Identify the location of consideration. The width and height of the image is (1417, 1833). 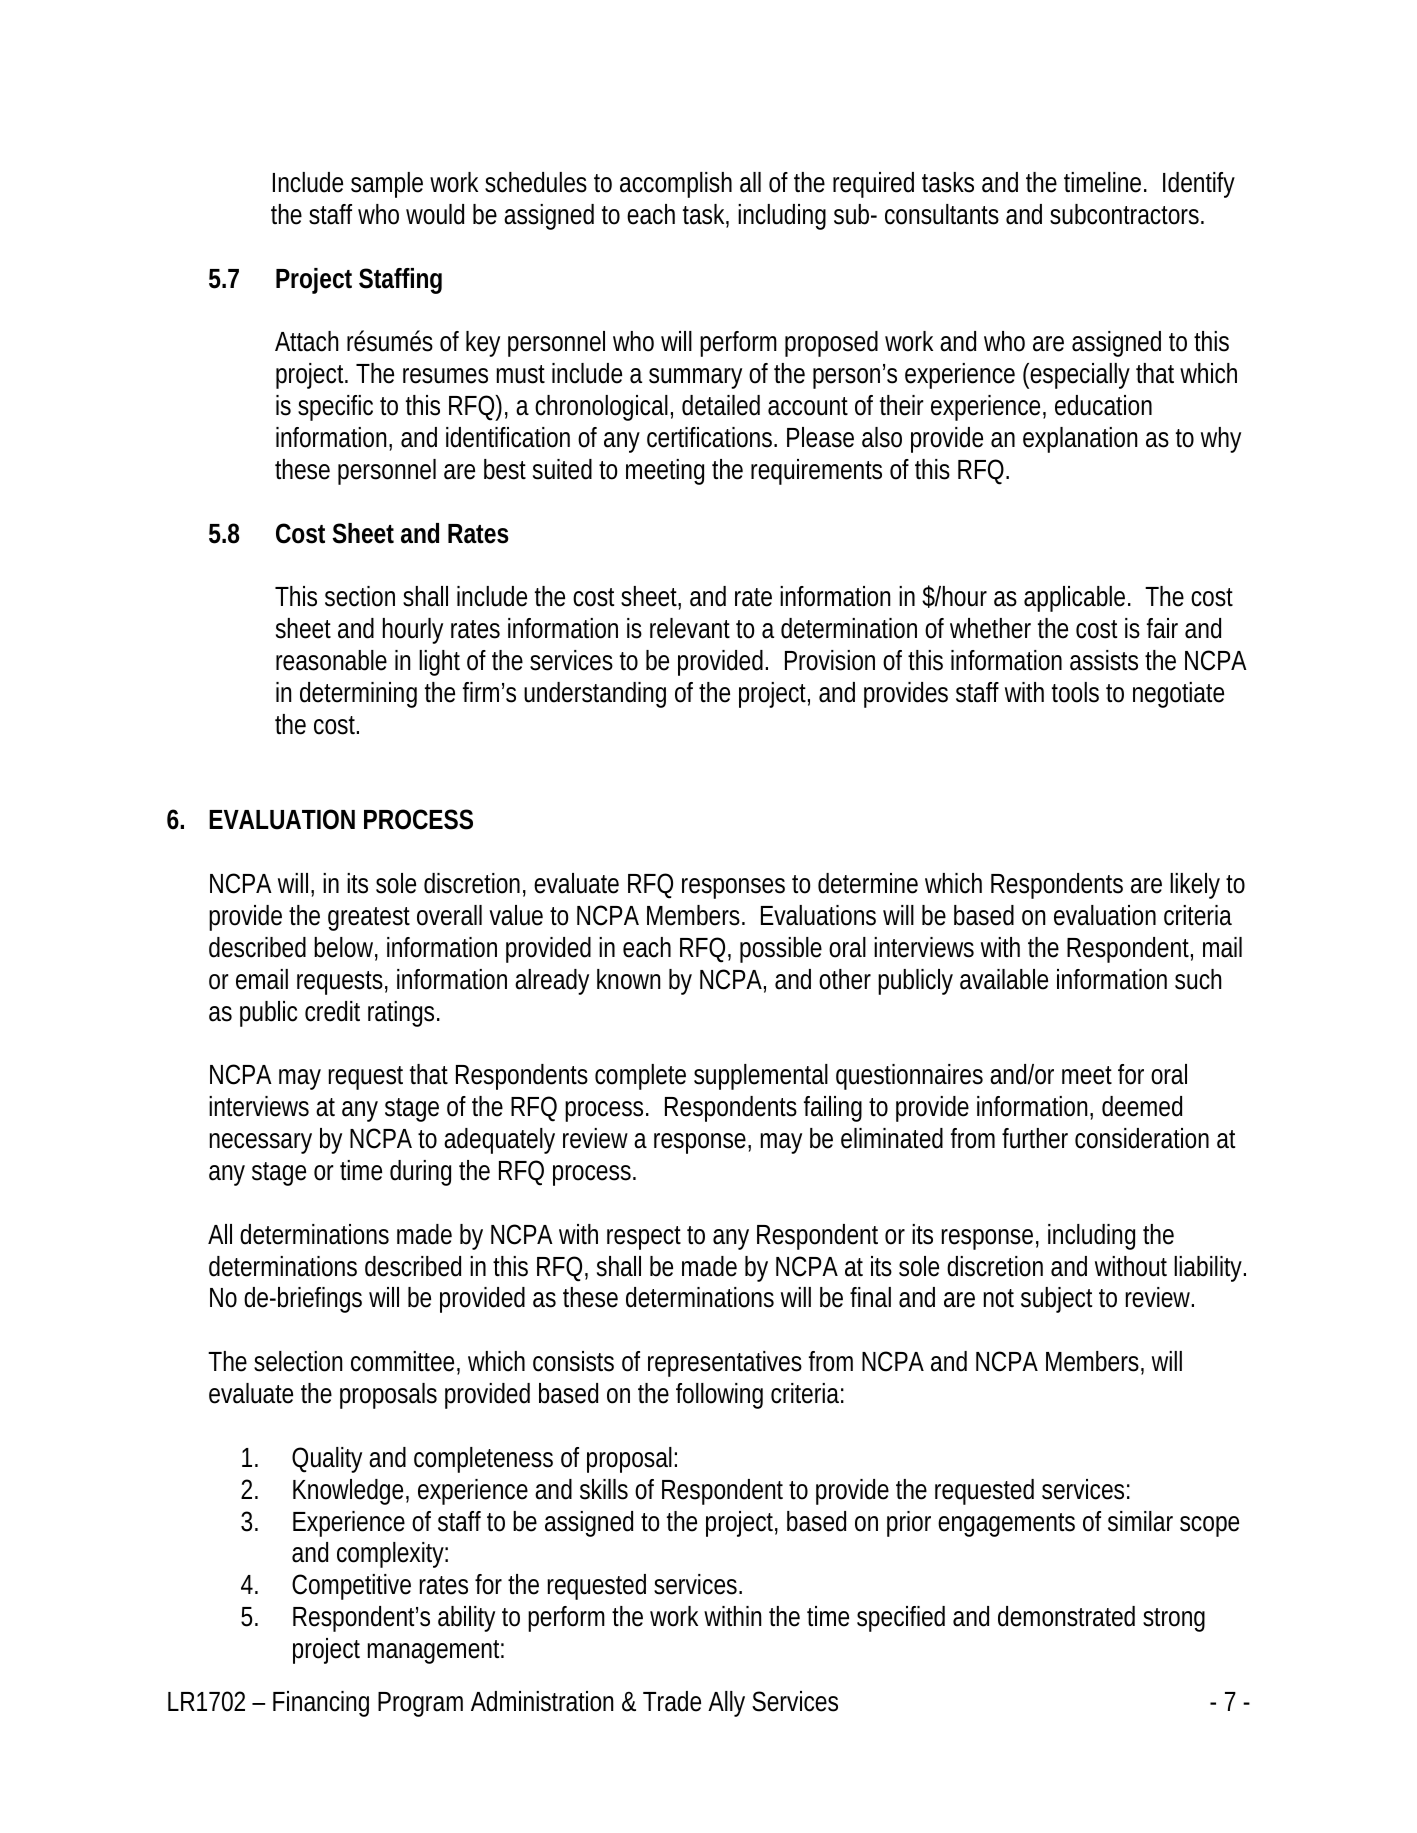
(1142, 1138).
